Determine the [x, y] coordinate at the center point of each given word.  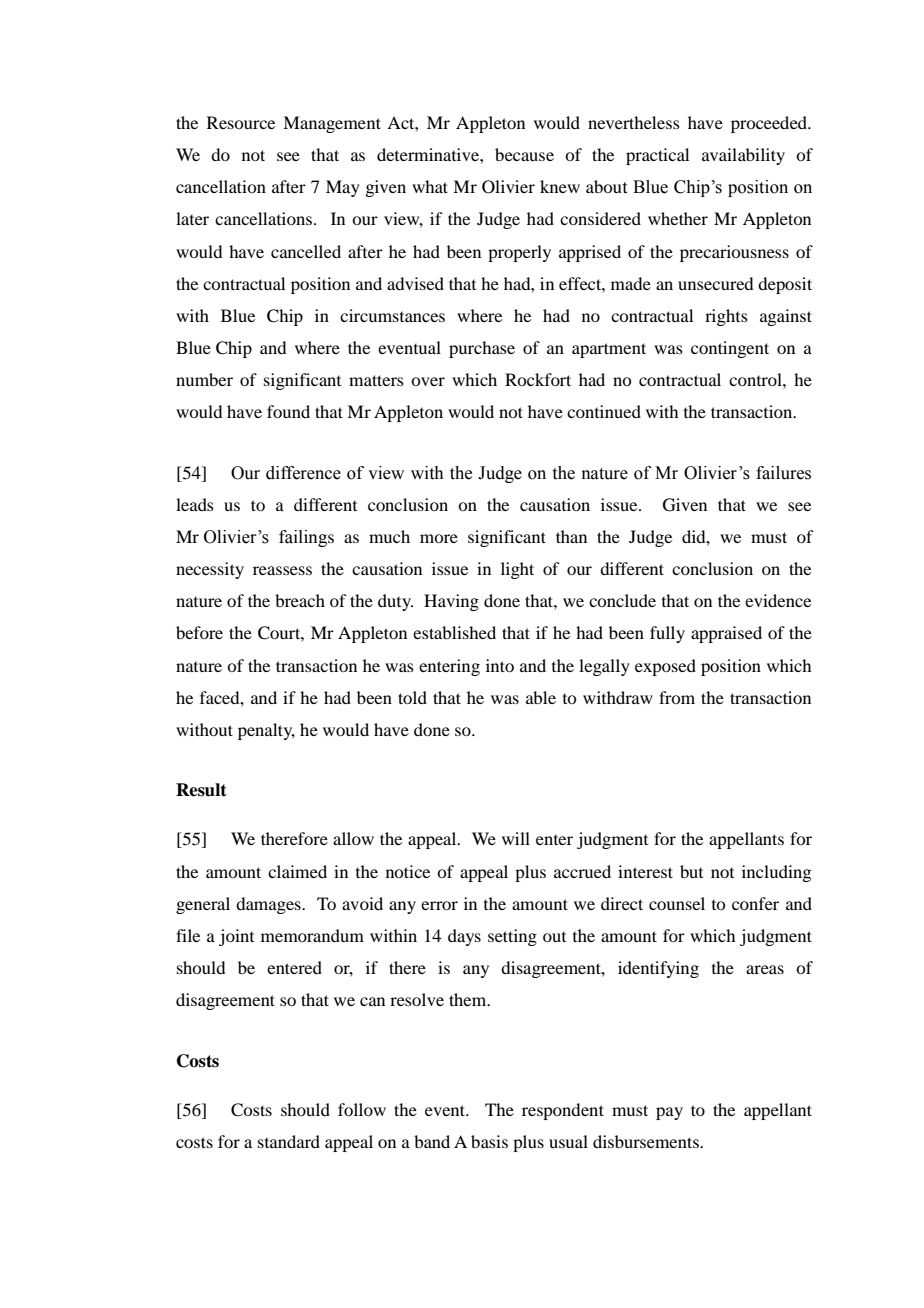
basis [489, 1141]
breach [300, 600]
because [524, 154]
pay [669, 1113]
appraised [726, 634]
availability [743, 156]
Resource [241, 122]
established [454, 632]
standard [289, 1141]
